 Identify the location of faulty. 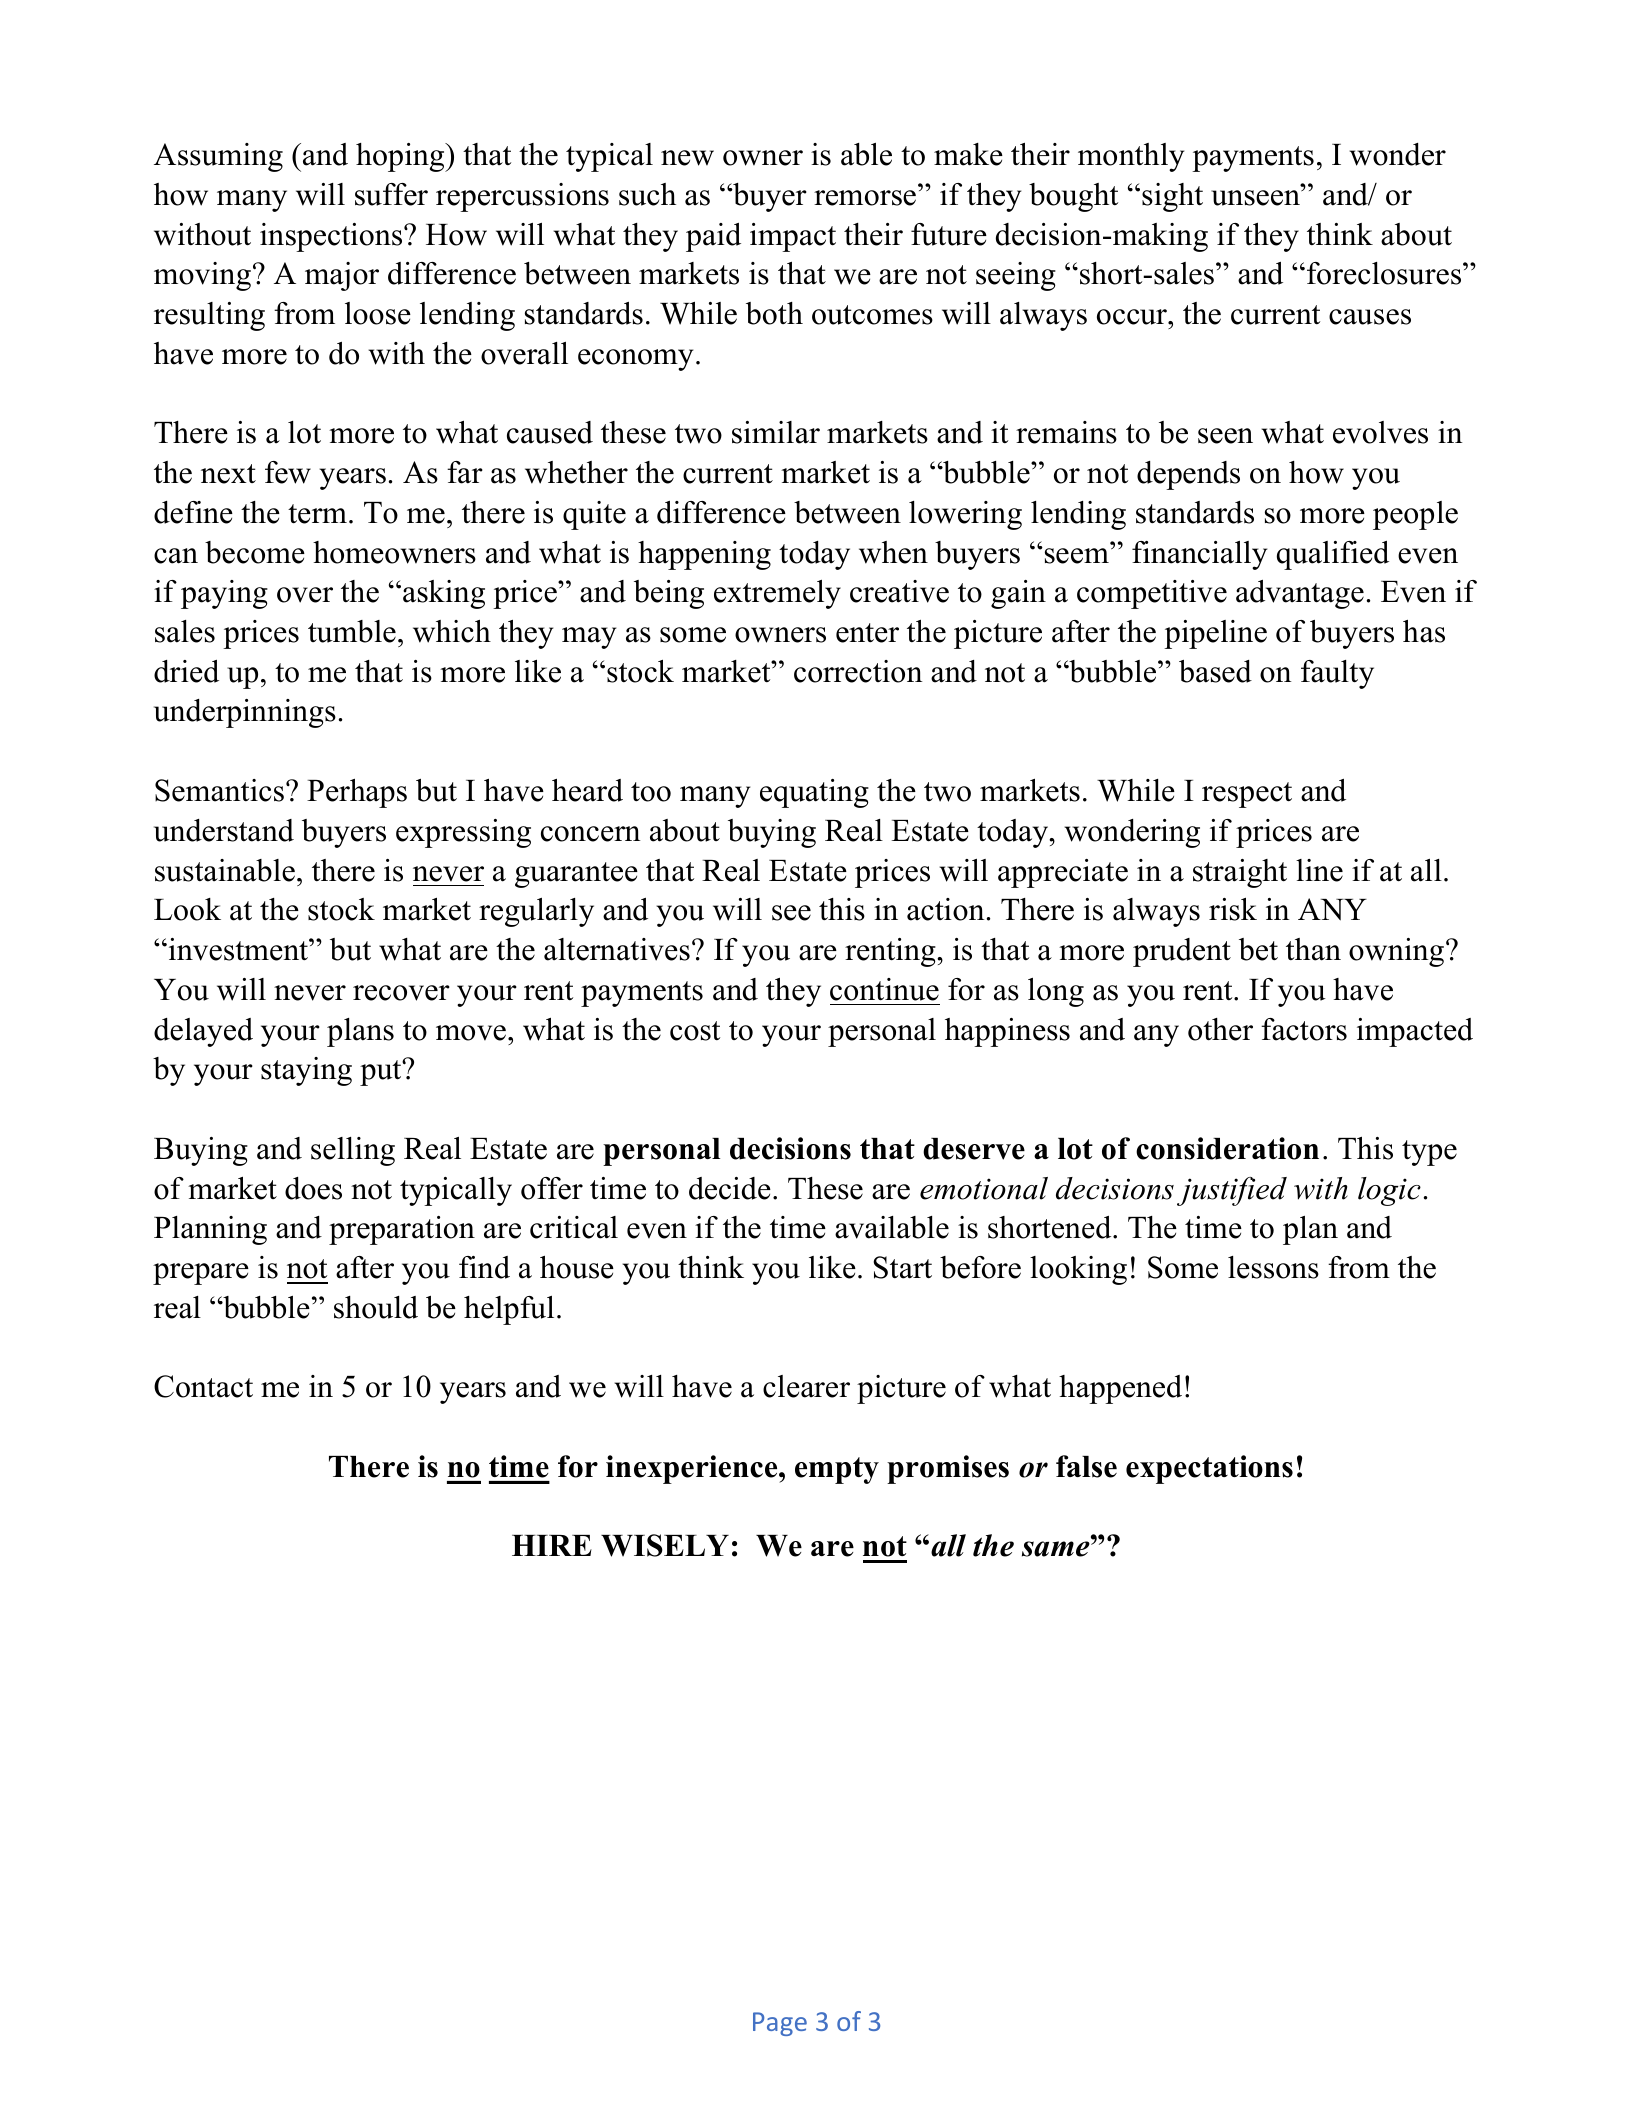
(1337, 674).
